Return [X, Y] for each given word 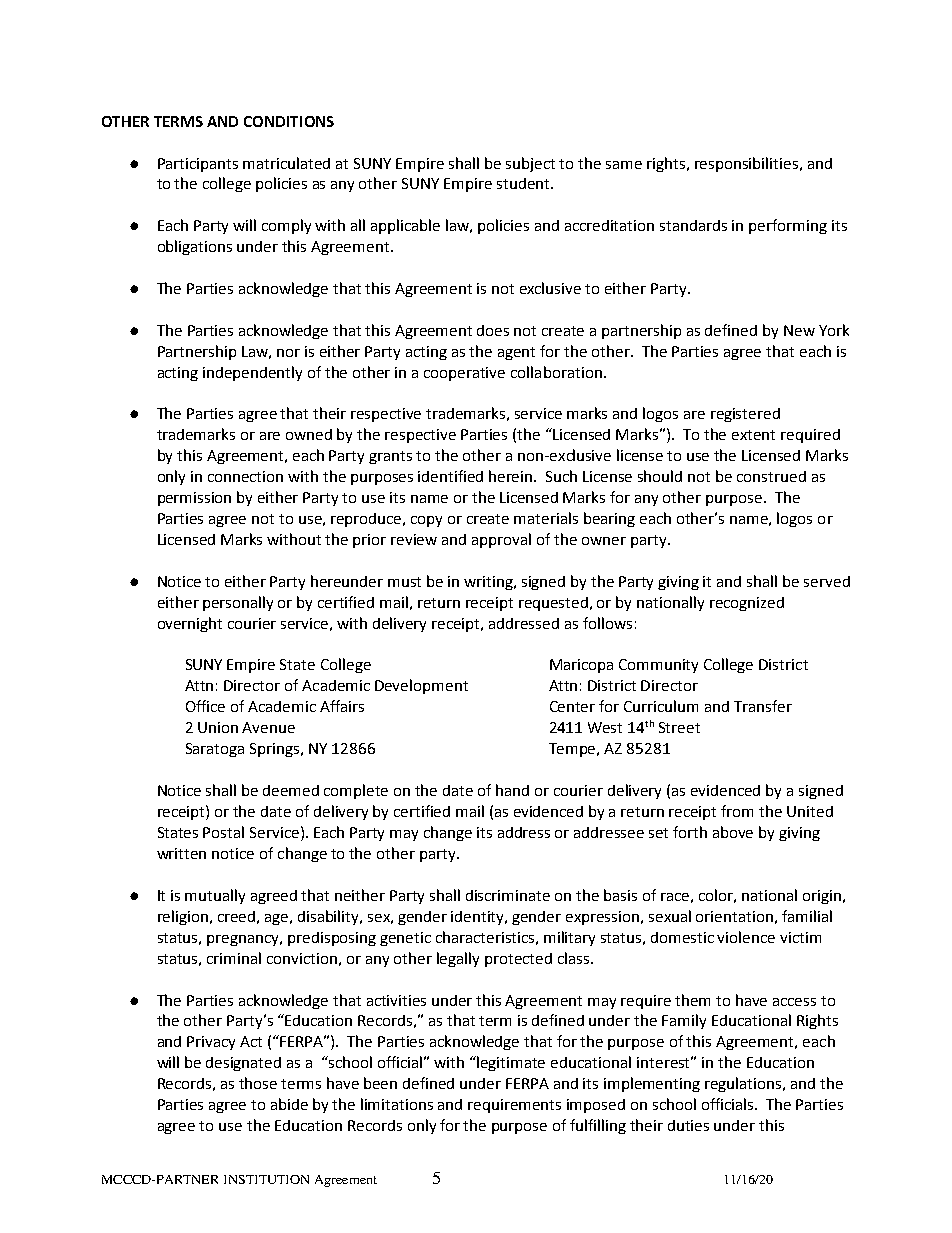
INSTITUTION [266, 1179]
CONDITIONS [289, 121]
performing [788, 226]
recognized [747, 604]
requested [553, 604]
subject [530, 164]
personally [238, 603]
